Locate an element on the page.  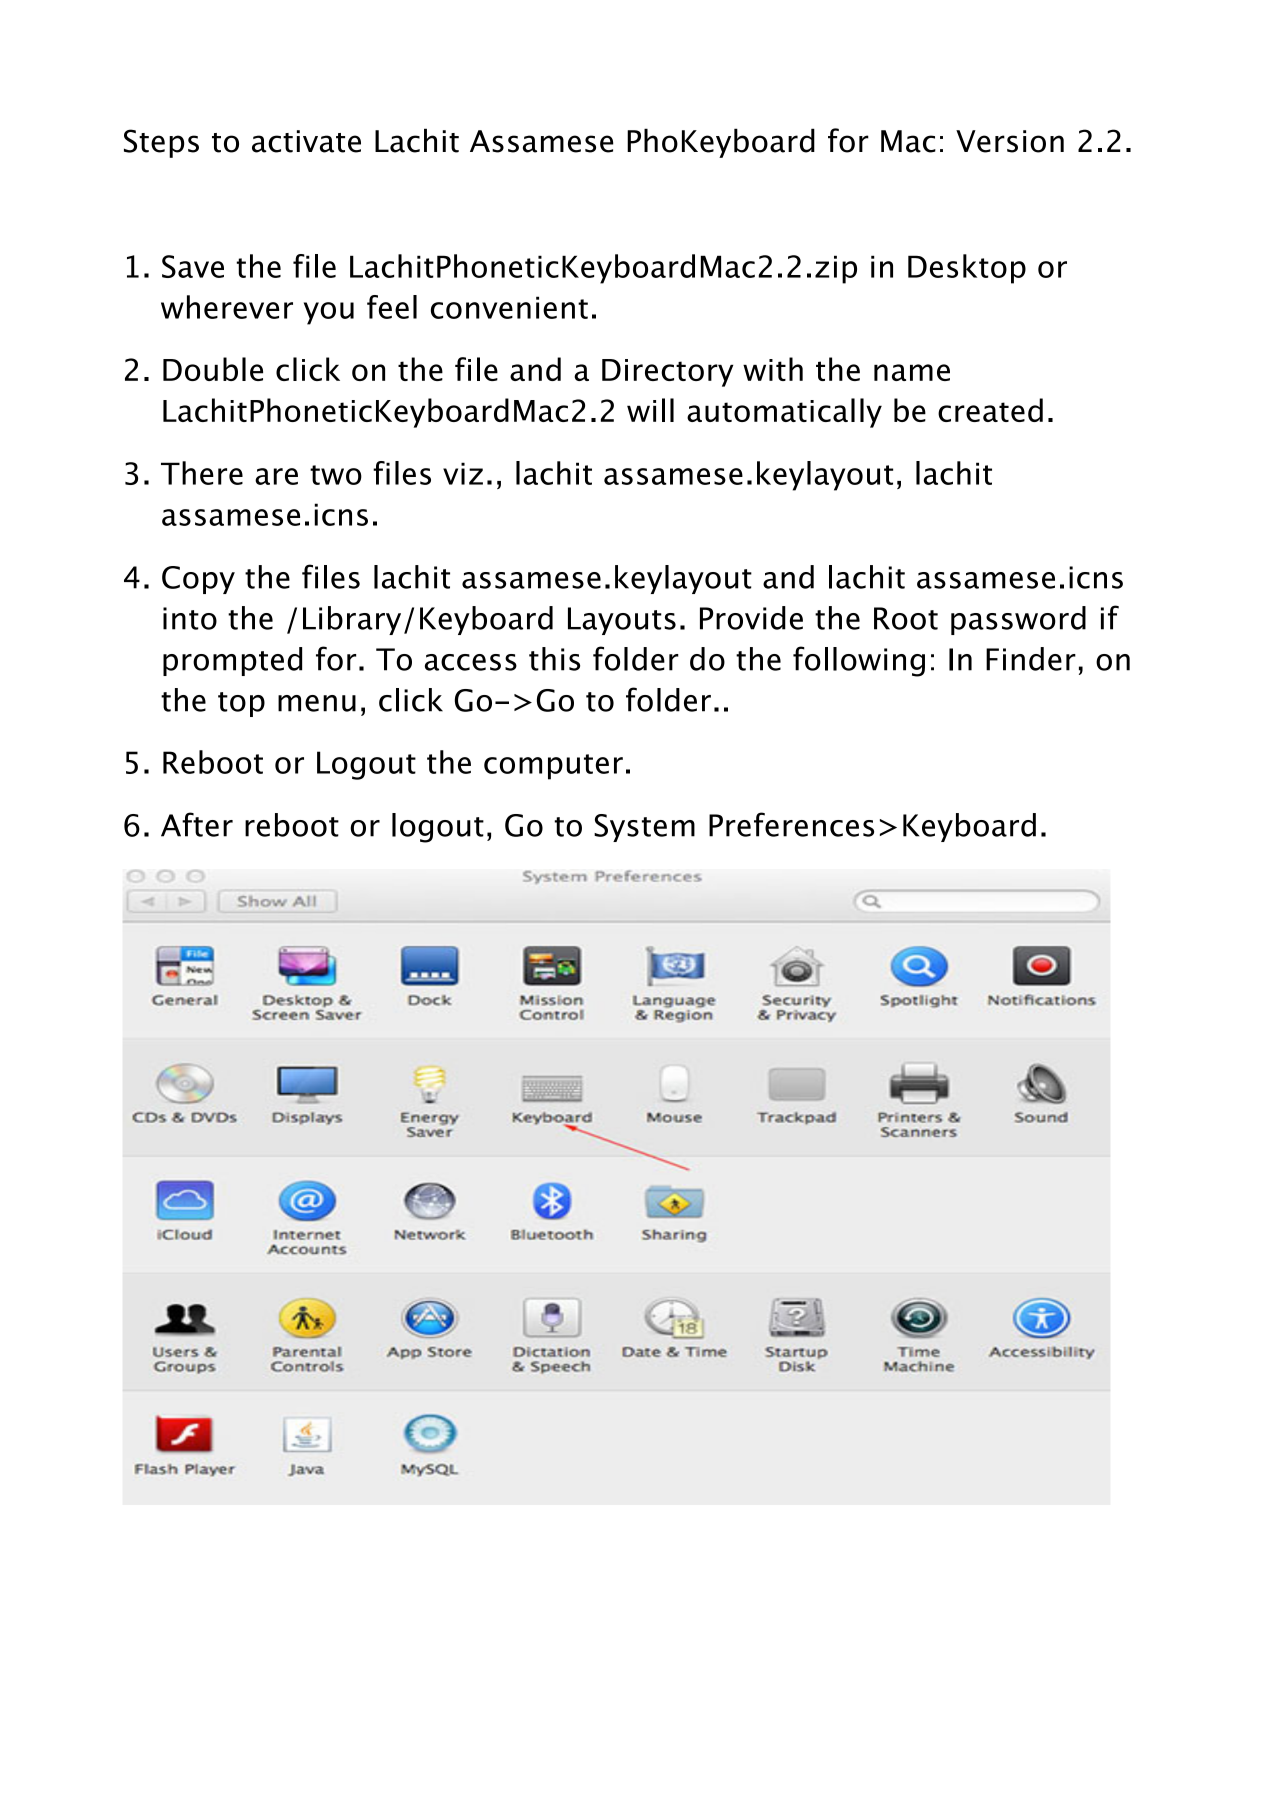
After is located at coordinates (197, 824).
